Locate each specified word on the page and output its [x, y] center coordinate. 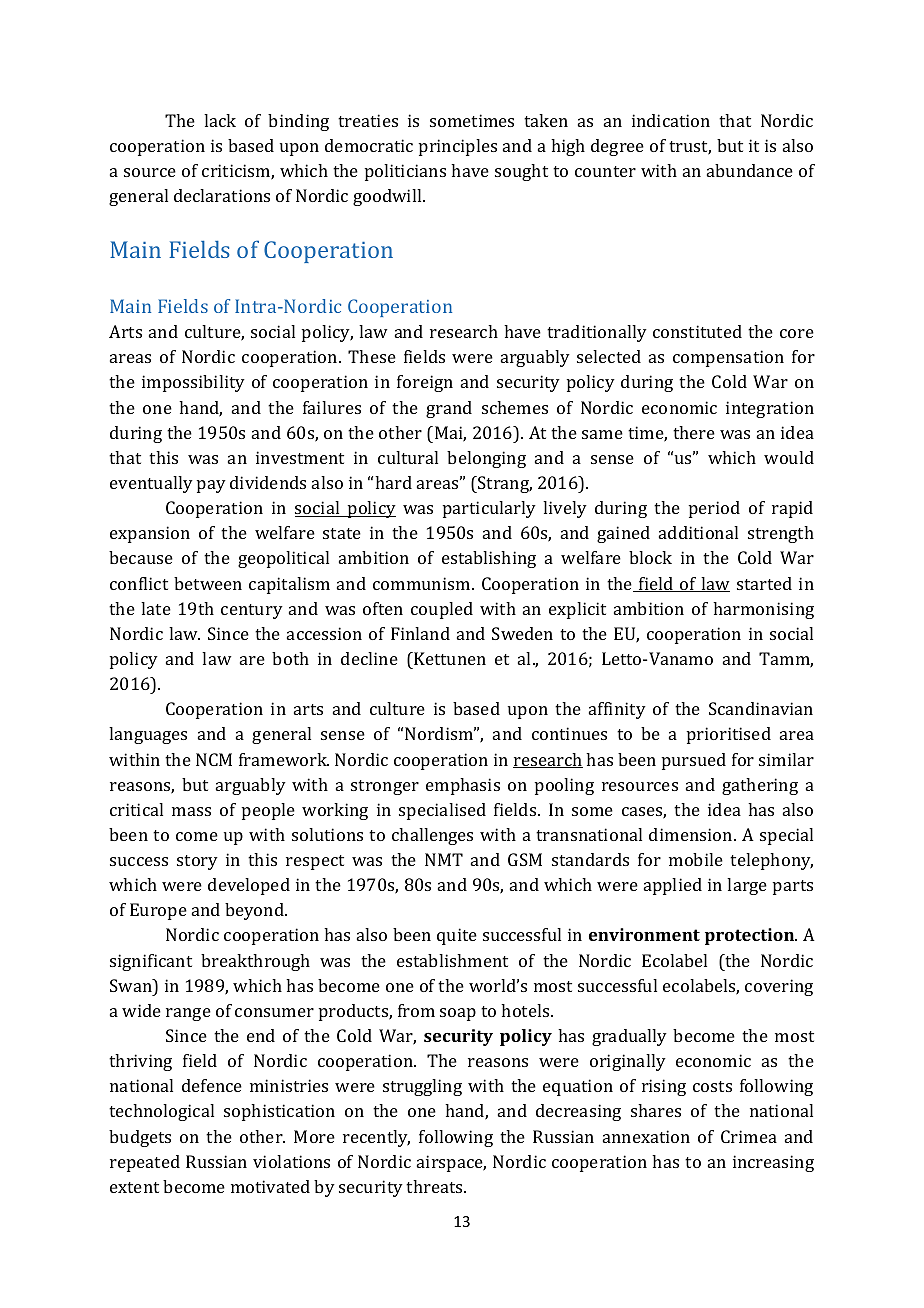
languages [148, 735]
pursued [694, 761]
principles [458, 147]
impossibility [193, 383]
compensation [728, 358]
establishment [452, 960]
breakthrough [255, 962]
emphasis [463, 786]
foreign [425, 383]
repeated [145, 1163]
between [208, 583]
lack [220, 120]
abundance [750, 170]
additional [698, 532]
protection [751, 936]
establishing [489, 559]
